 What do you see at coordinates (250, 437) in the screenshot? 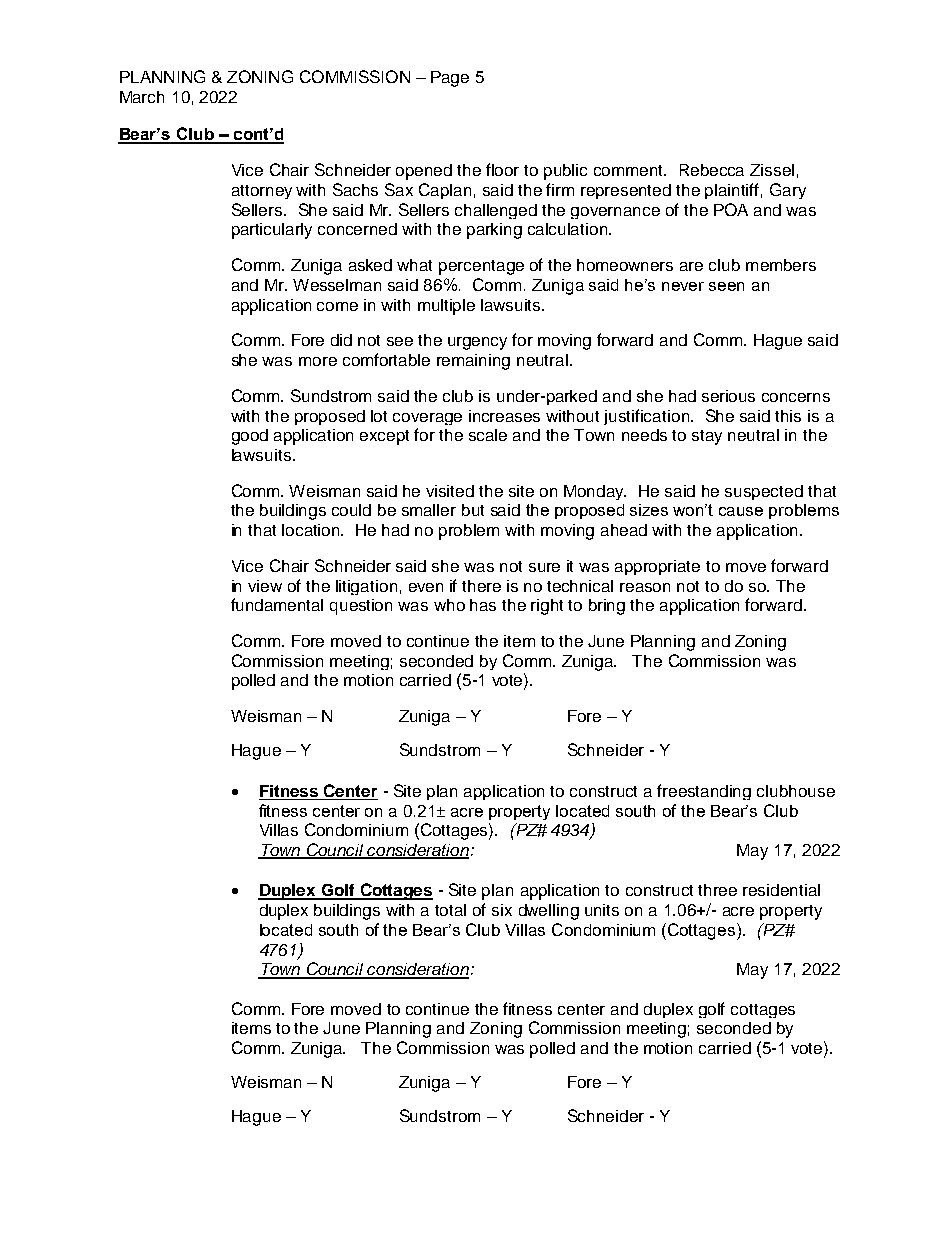
I see `good` at bounding box center [250, 437].
